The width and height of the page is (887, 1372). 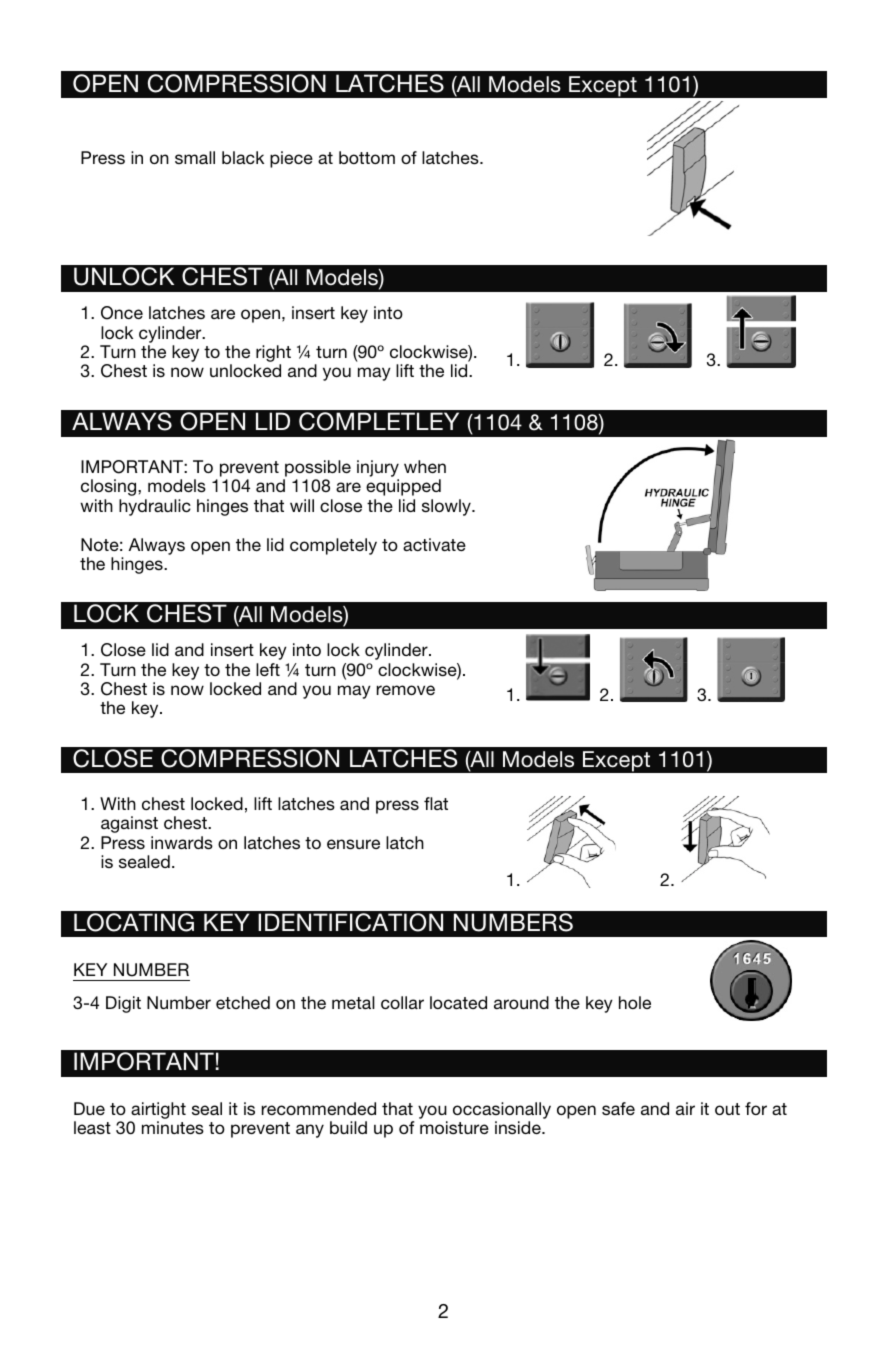 I want to click on small, so click(x=195, y=157).
